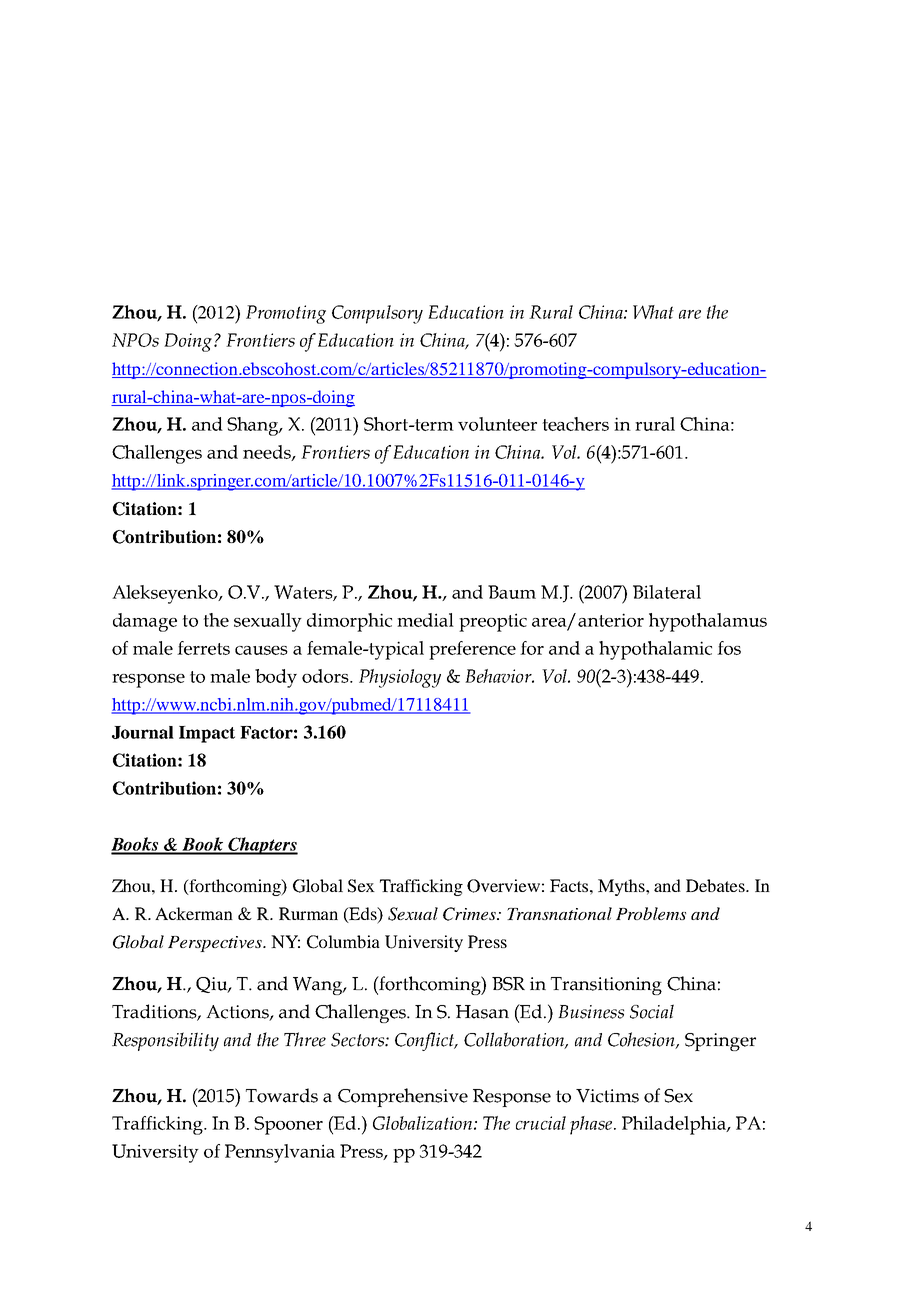  What do you see at coordinates (708, 622) in the screenshot?
I see `hypothalamus` at bounding box center [708, 622].
